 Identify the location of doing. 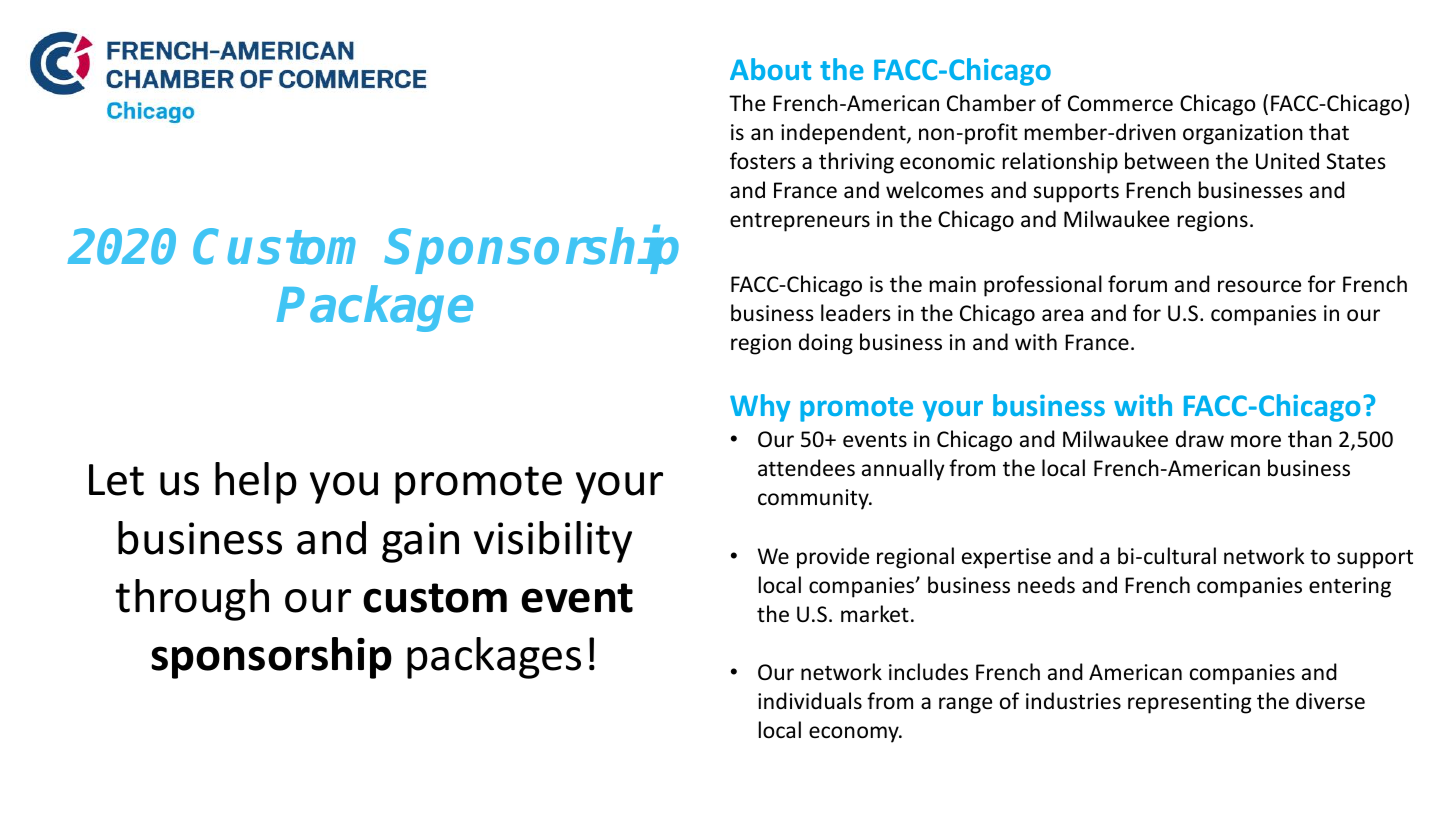
(826, 344).
